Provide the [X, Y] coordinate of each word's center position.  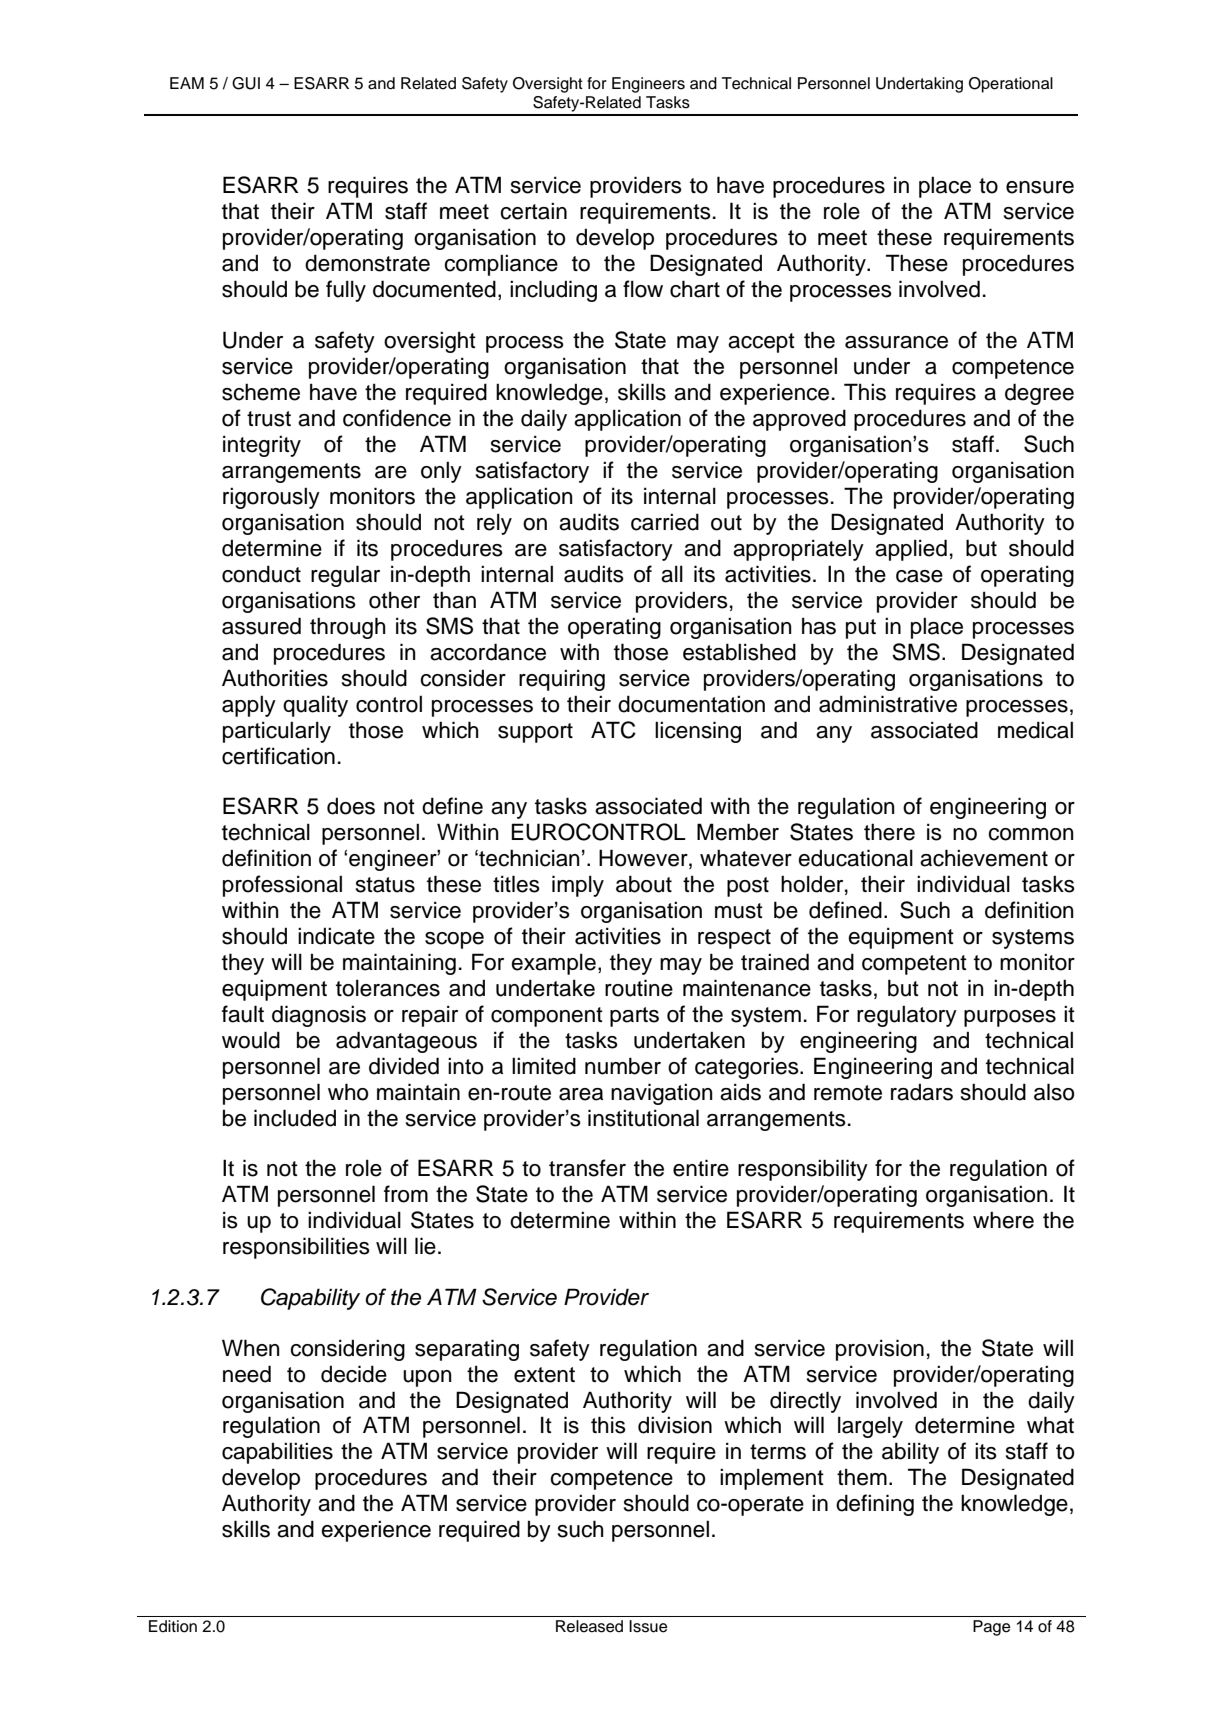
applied [911, 550]
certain [533, 211]
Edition [173, 1626]
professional [282, 886]
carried [665, 522]
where [1003, 1220]
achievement [984, 858]
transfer [587, 1168]
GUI [246, 83]
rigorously [271, 498]
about [644, 884]
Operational [1011, 85]
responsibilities [296, 1248]
